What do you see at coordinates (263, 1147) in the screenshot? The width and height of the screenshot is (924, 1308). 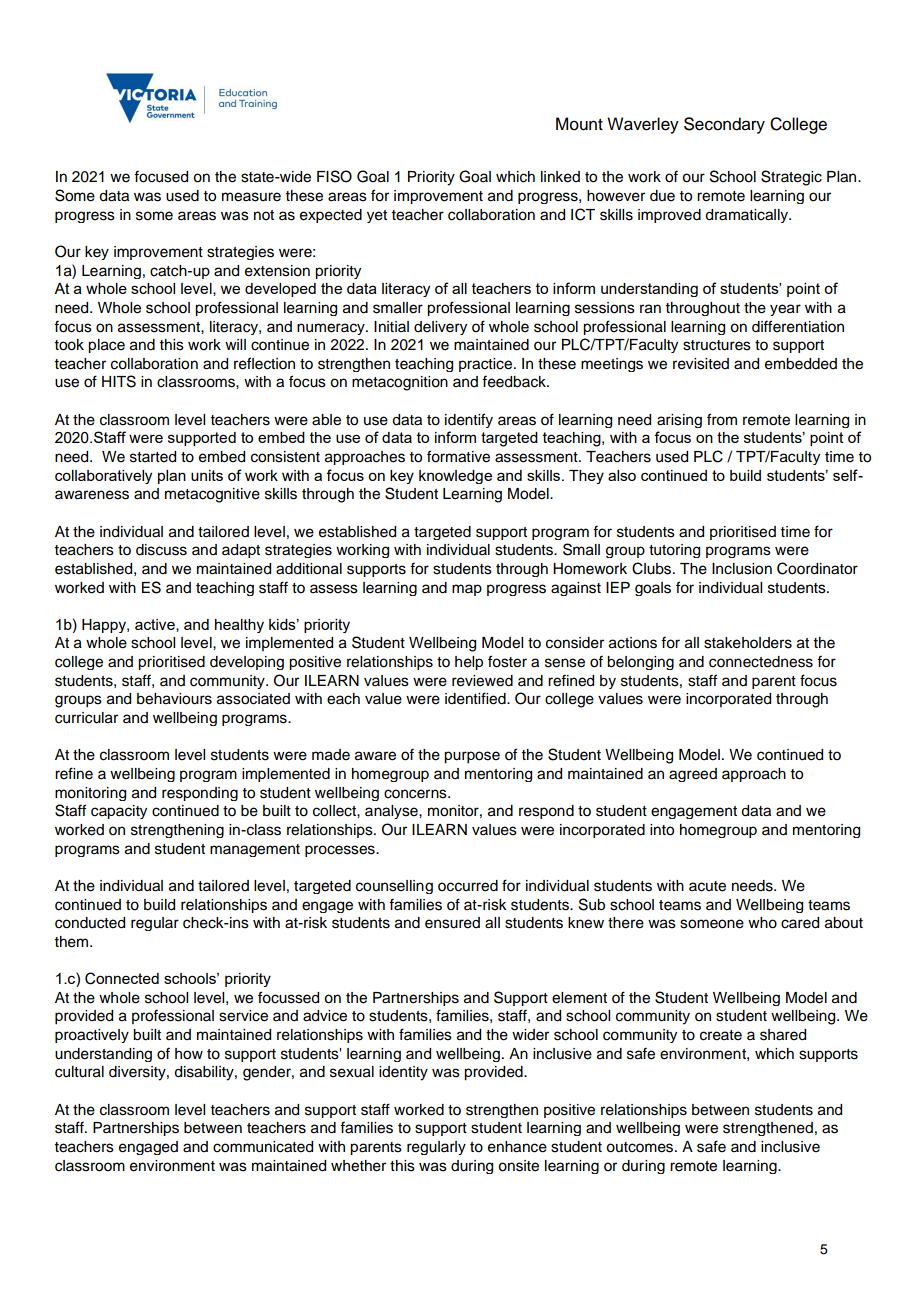 I see `communicated` at bounding box center [263, 1147].
